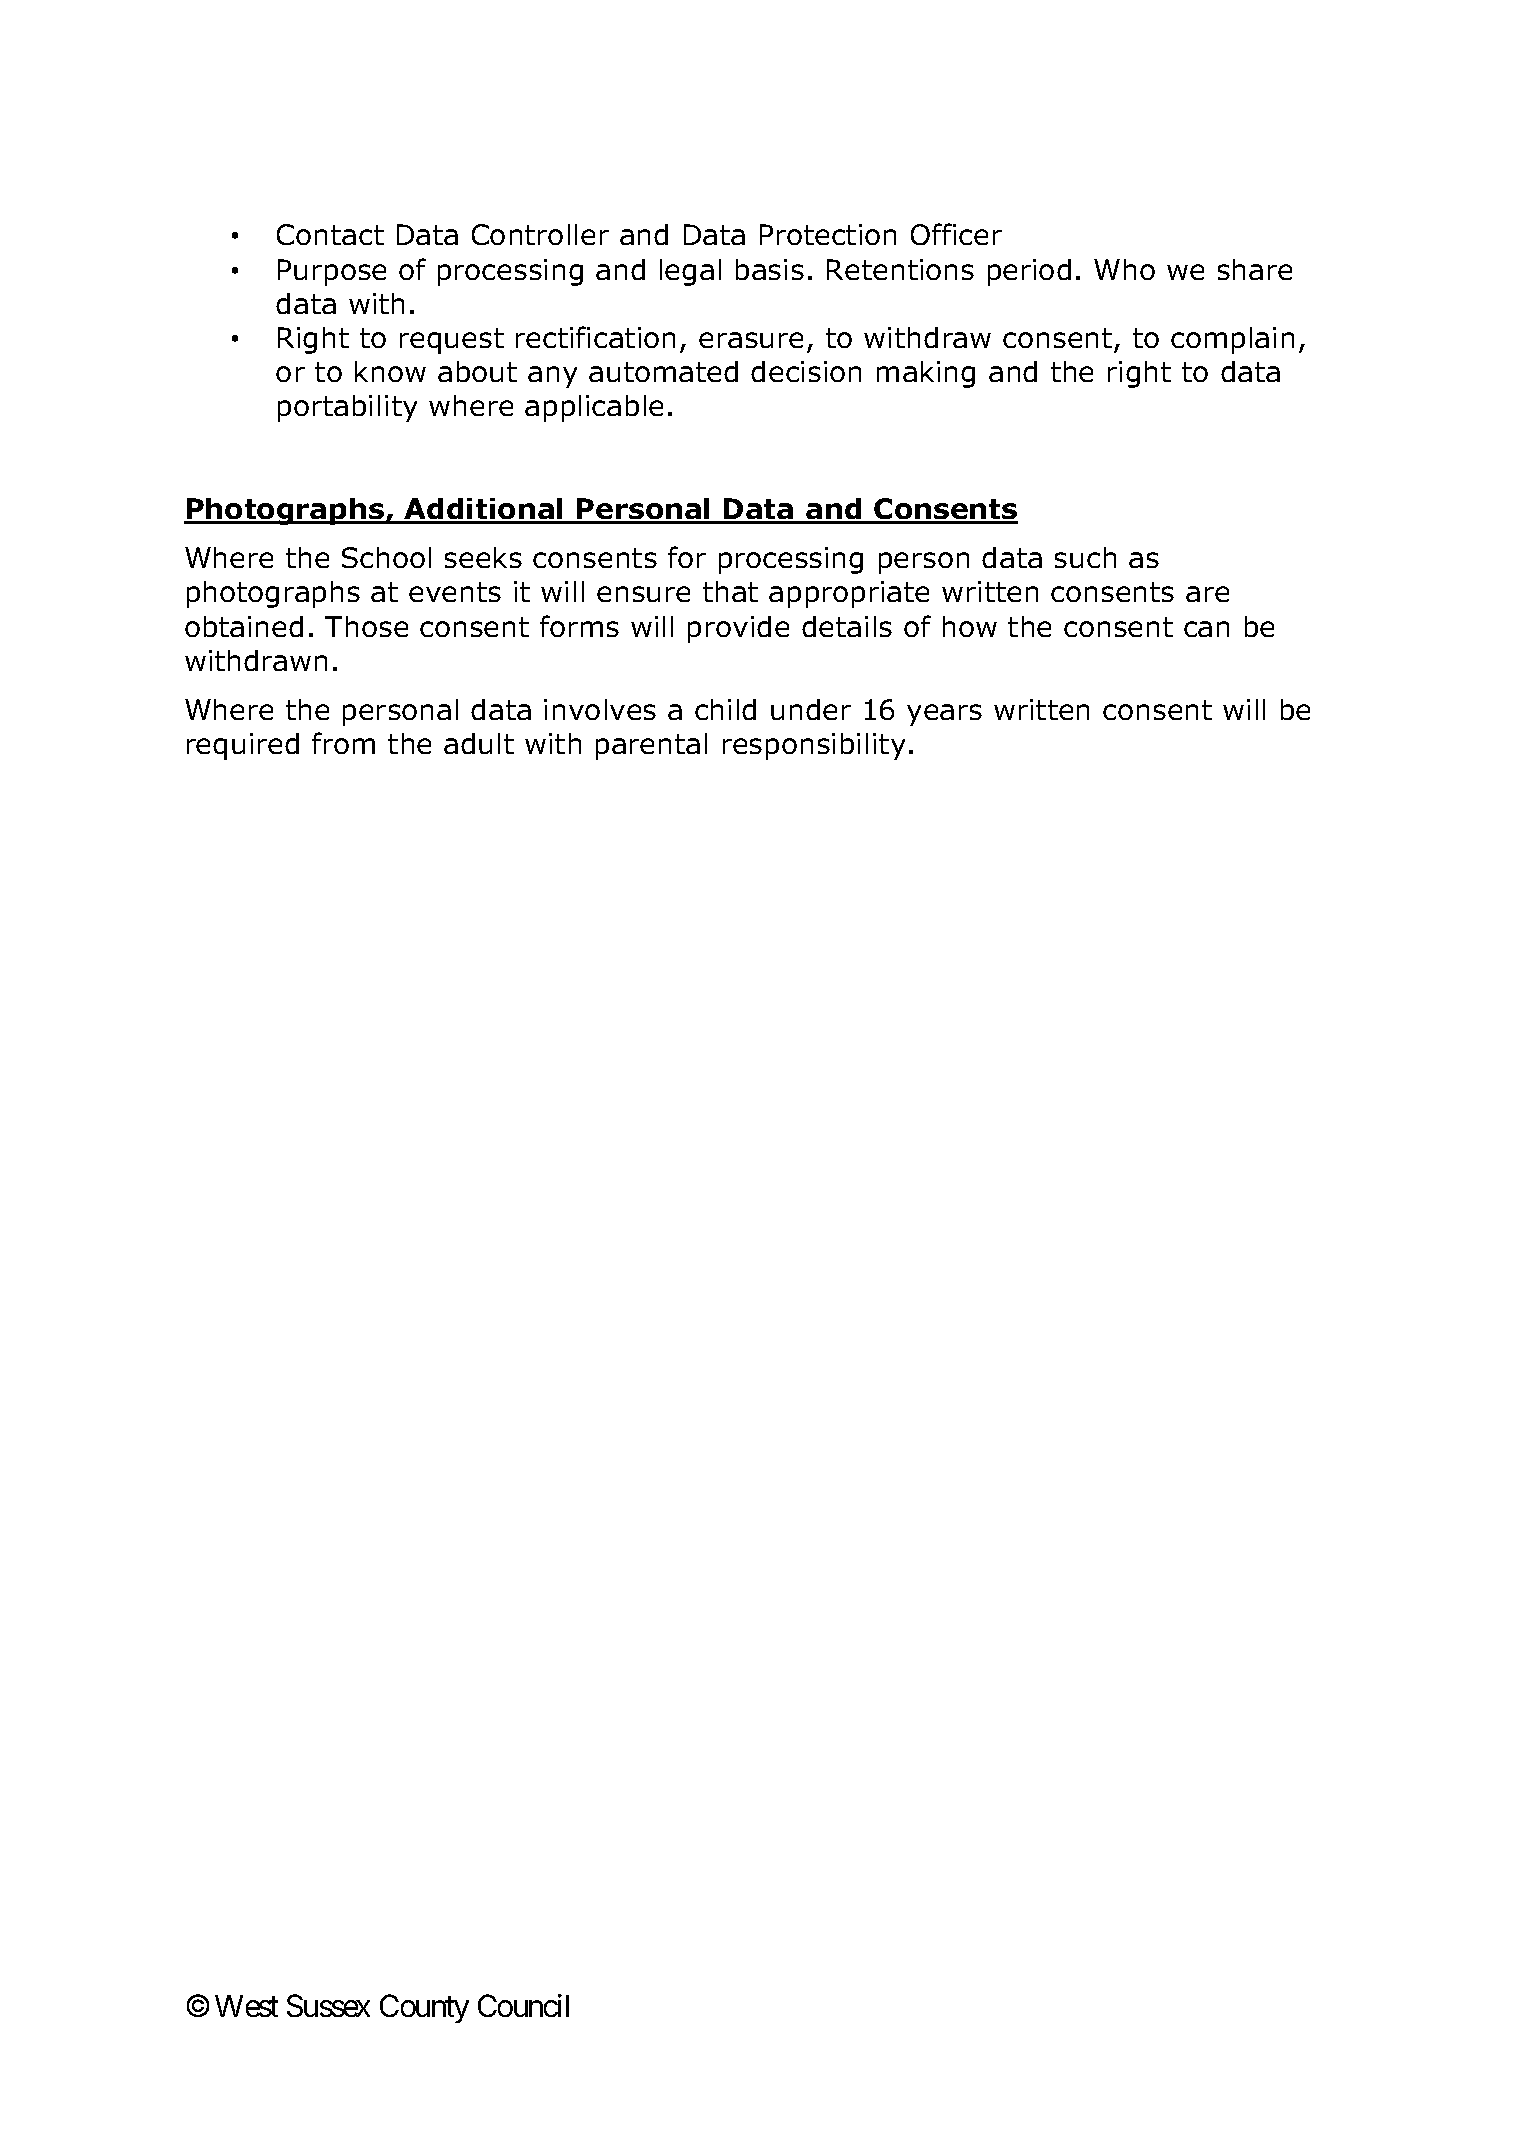 Image resolution: width=1521 pixels, height=2151 pixels. Describe the element at coordinates (523, 2005) in the screenshot. I see `Council` at that location.
